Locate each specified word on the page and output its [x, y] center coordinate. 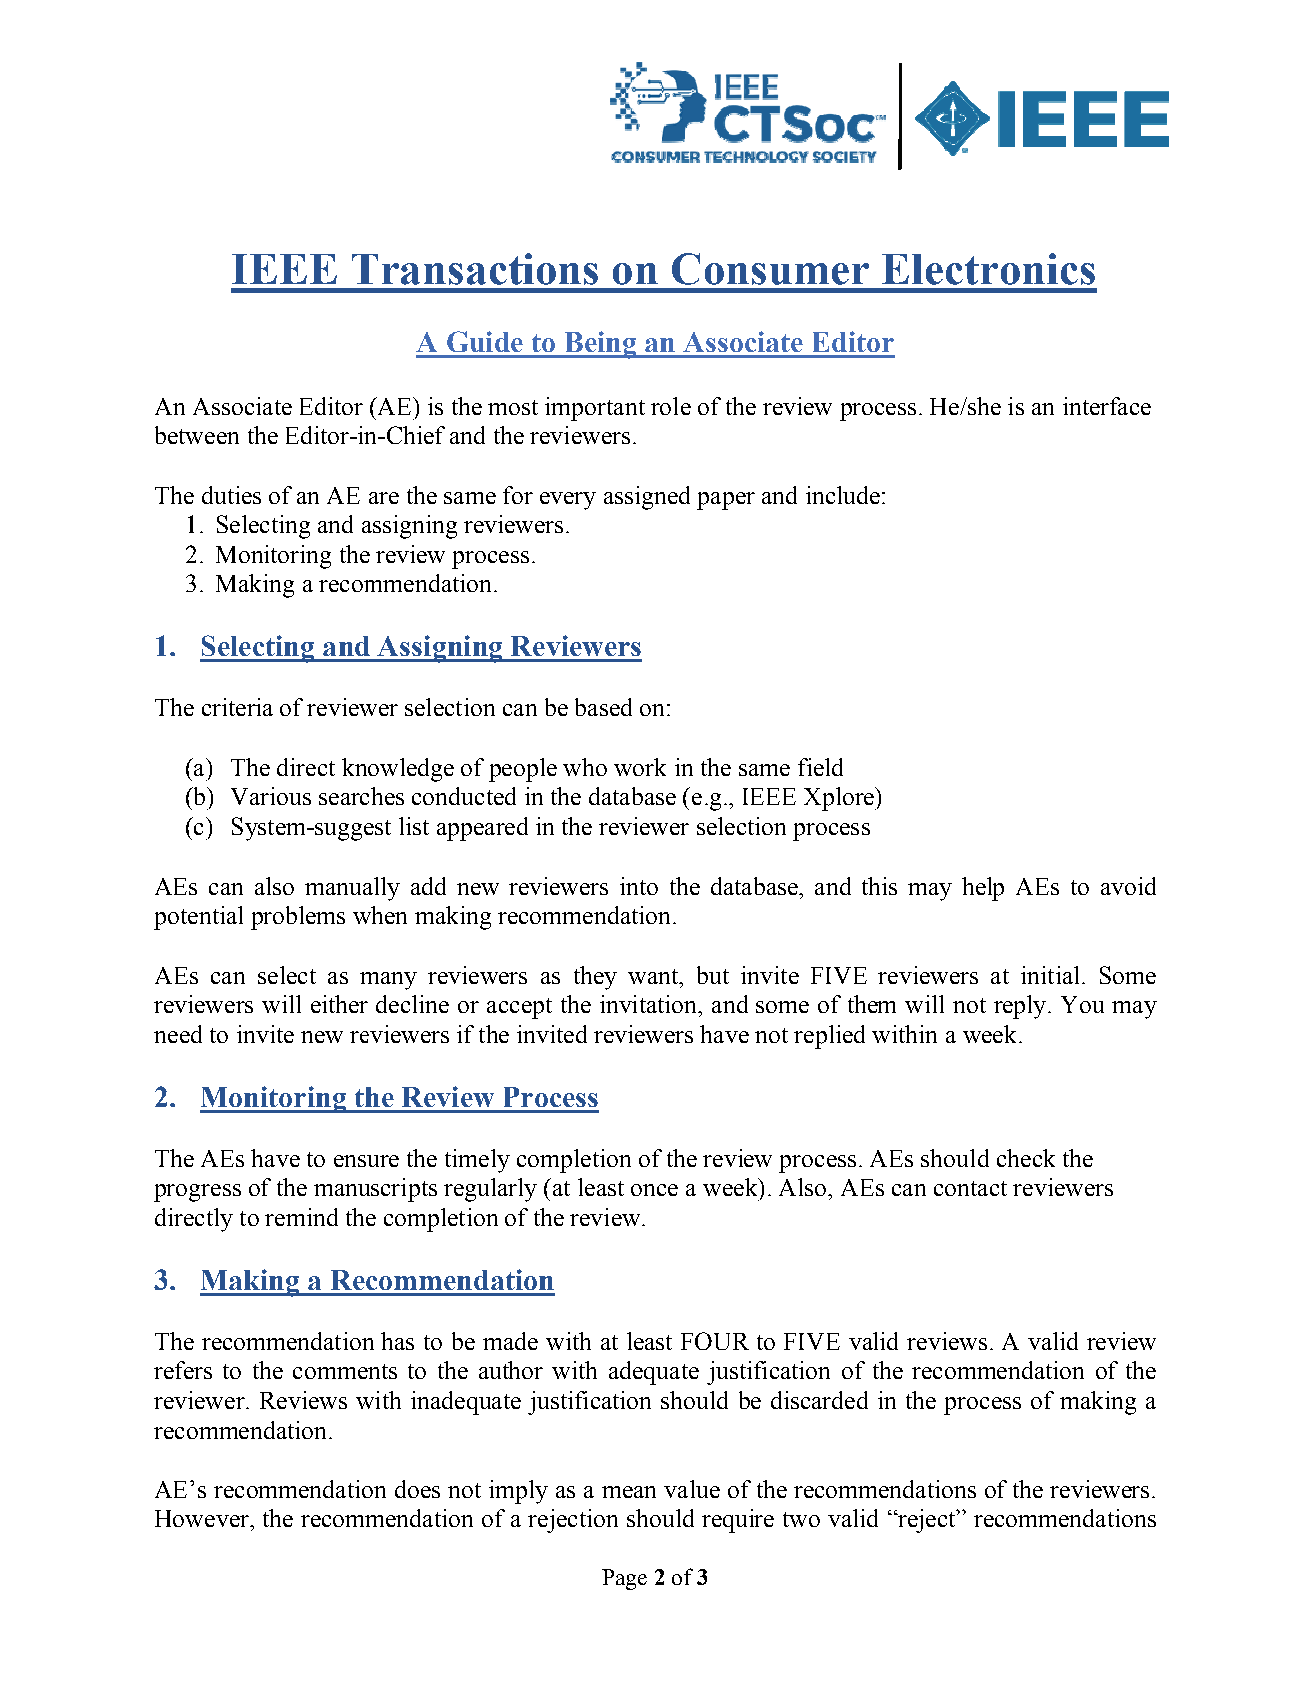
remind [301, 1217]
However [203, 1518]
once [654, 1190]
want [654, 976]
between [197, 435]
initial [1050, 975]
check [1026, 1158]
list [414, 826]
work [640, 767]
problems [298, 918]
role [671, 406]
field [820, 767]
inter [1087, 406]
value [692, 1489]
